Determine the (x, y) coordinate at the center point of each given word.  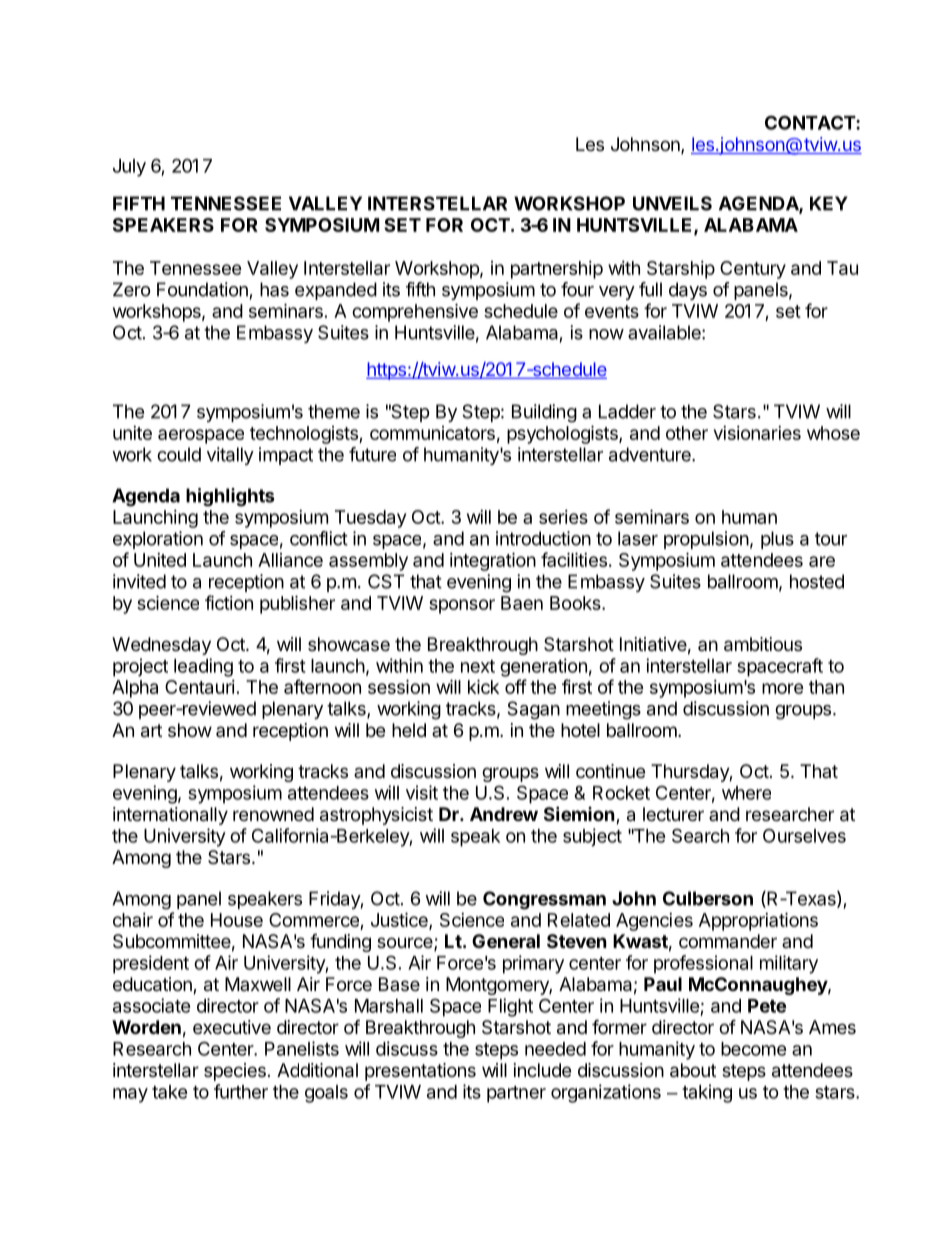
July (129, 168)
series (563, 517)
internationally (170, 816)
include (542, 1070)
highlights (230, 497)
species (235, 1072)
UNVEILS (672, 203)
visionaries (757, 433)
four (577, 289)
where (746, 793)
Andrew (504, 814)
